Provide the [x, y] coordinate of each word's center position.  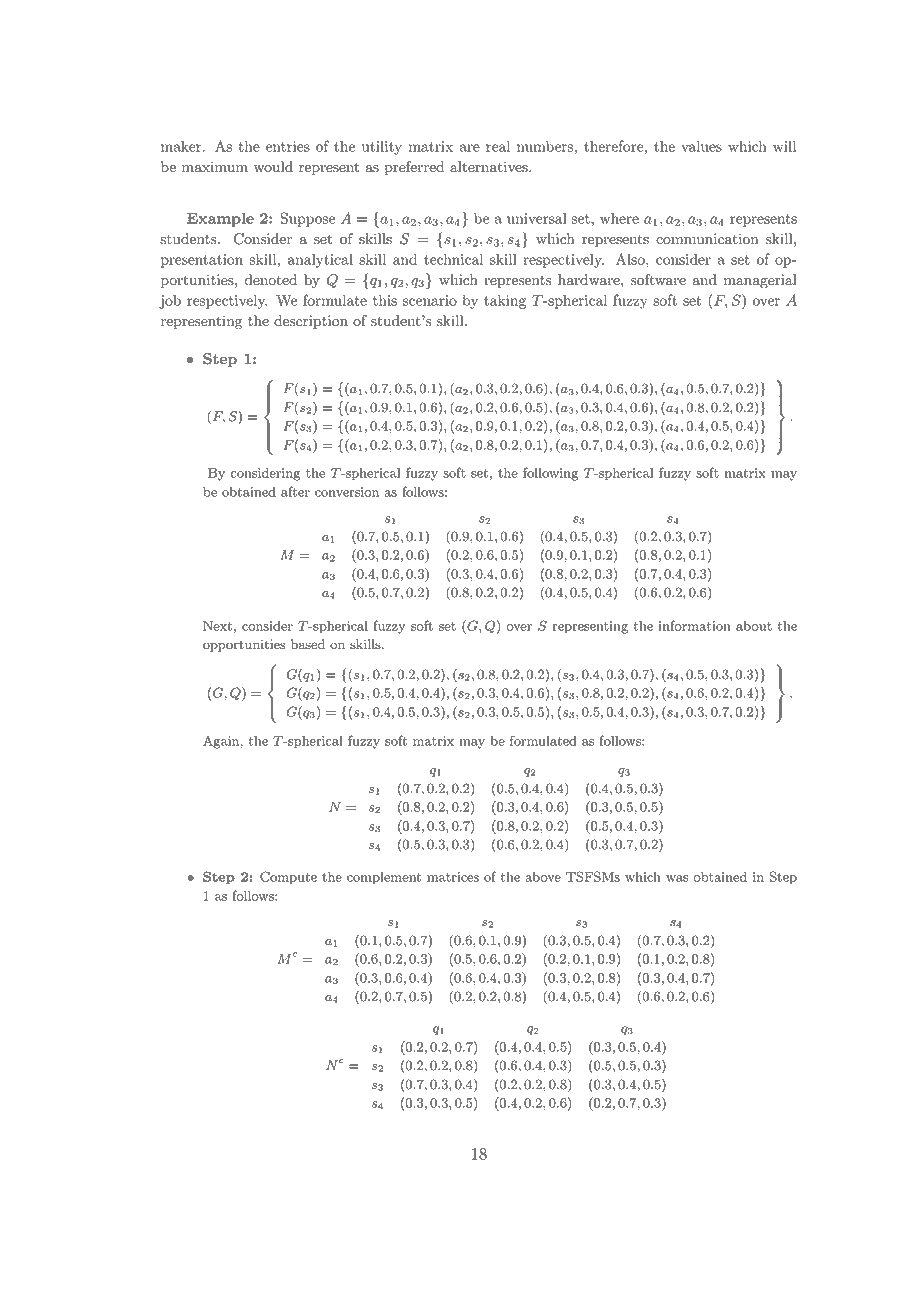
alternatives [490, 167]
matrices [453, 877]
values [701, 146]
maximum [215, 167]
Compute [288, 878]
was [677, 878]
